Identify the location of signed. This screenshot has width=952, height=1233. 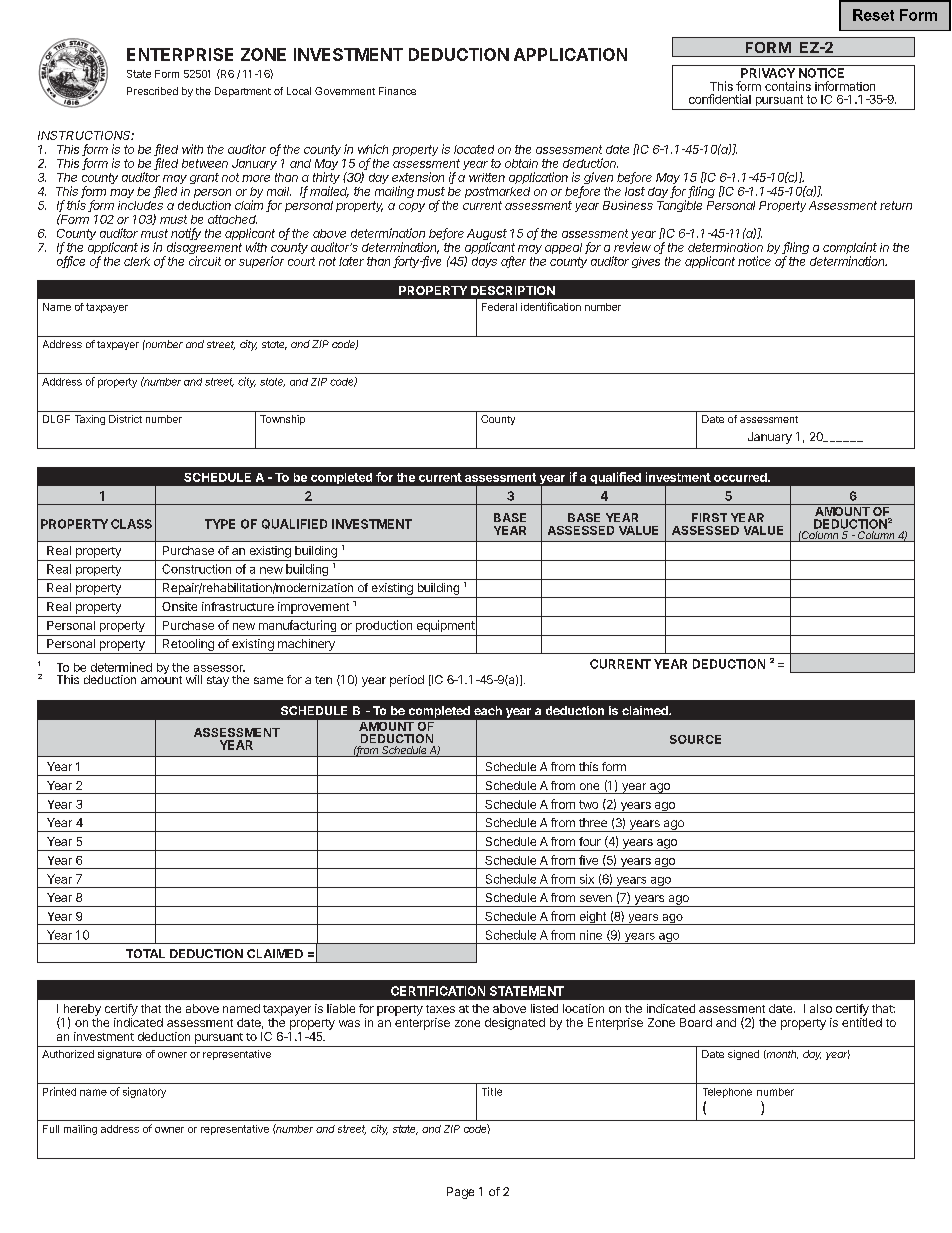
(743, 1055).
